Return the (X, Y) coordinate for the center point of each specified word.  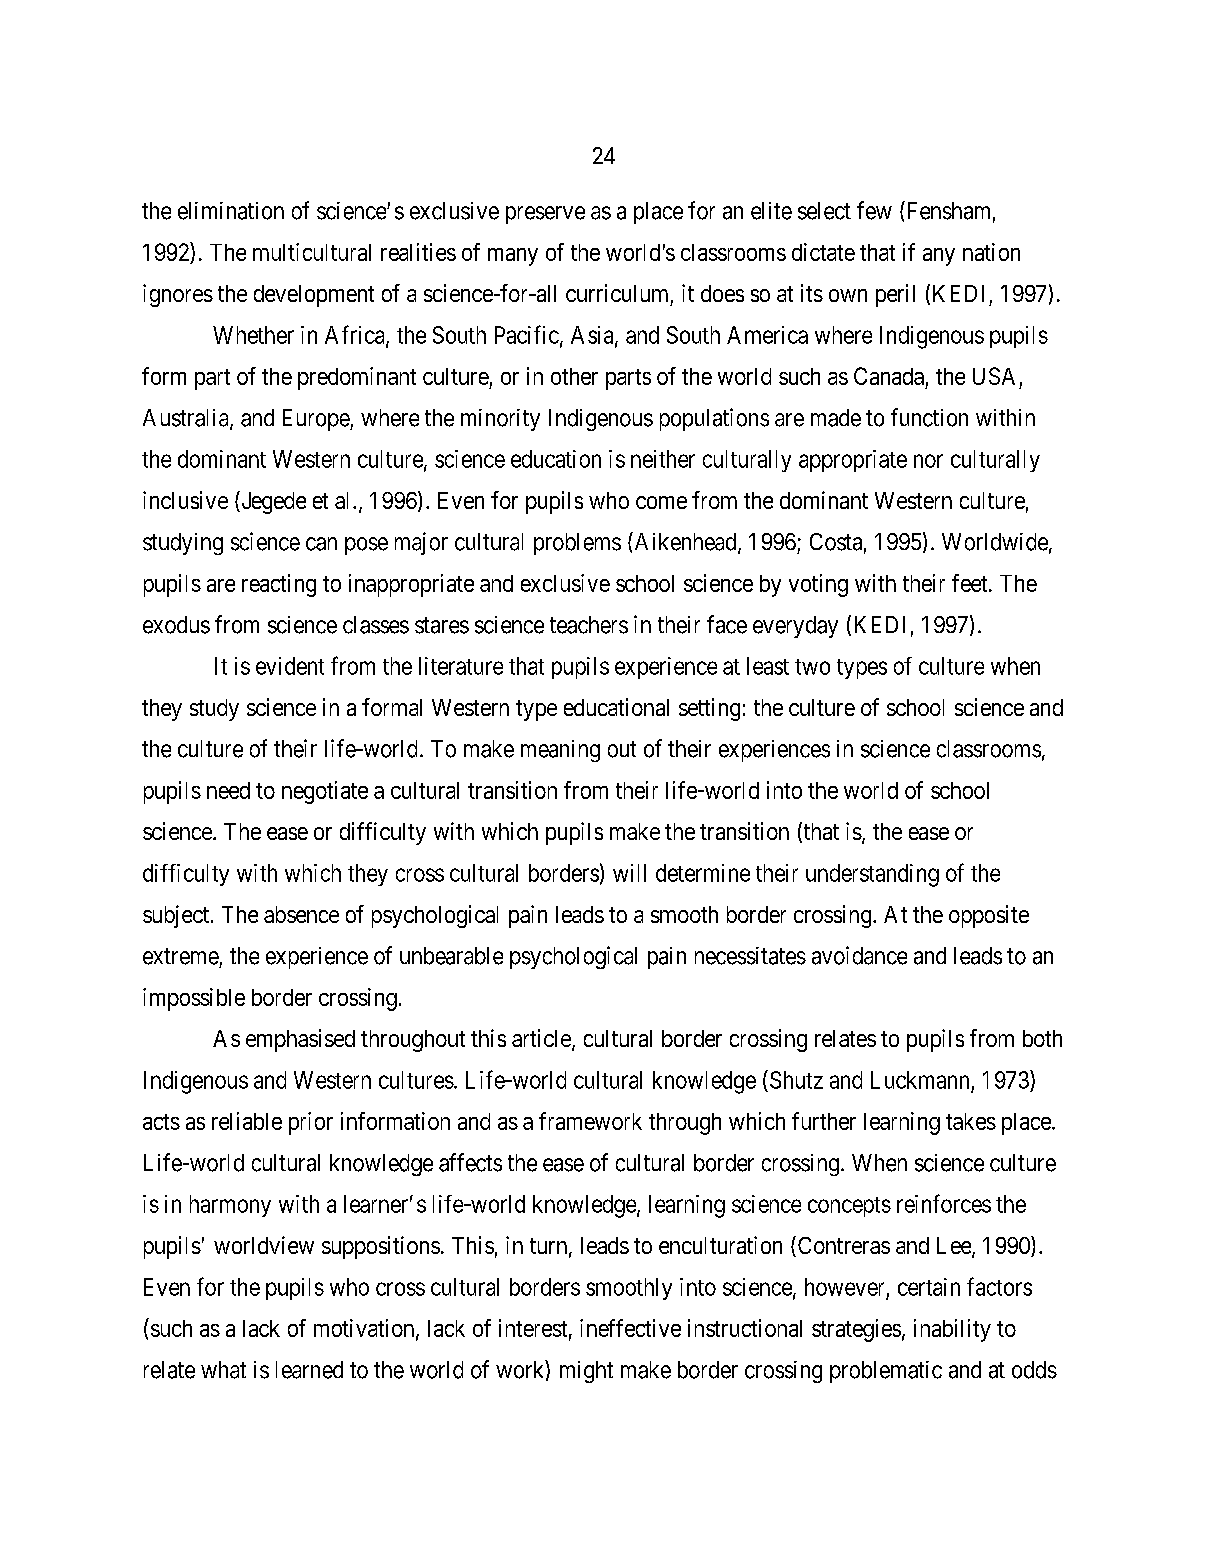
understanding (872, 875)
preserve (545, 215)
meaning (560, 751)
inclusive (185, 500)
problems (577, 544)
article (542, 1039)
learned (309, 1370)
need (228, 790)
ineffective (630, 1328)
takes (971, 1121)
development (314, 296)
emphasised (300, 1040)
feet (971, 583)
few (874, 210)
